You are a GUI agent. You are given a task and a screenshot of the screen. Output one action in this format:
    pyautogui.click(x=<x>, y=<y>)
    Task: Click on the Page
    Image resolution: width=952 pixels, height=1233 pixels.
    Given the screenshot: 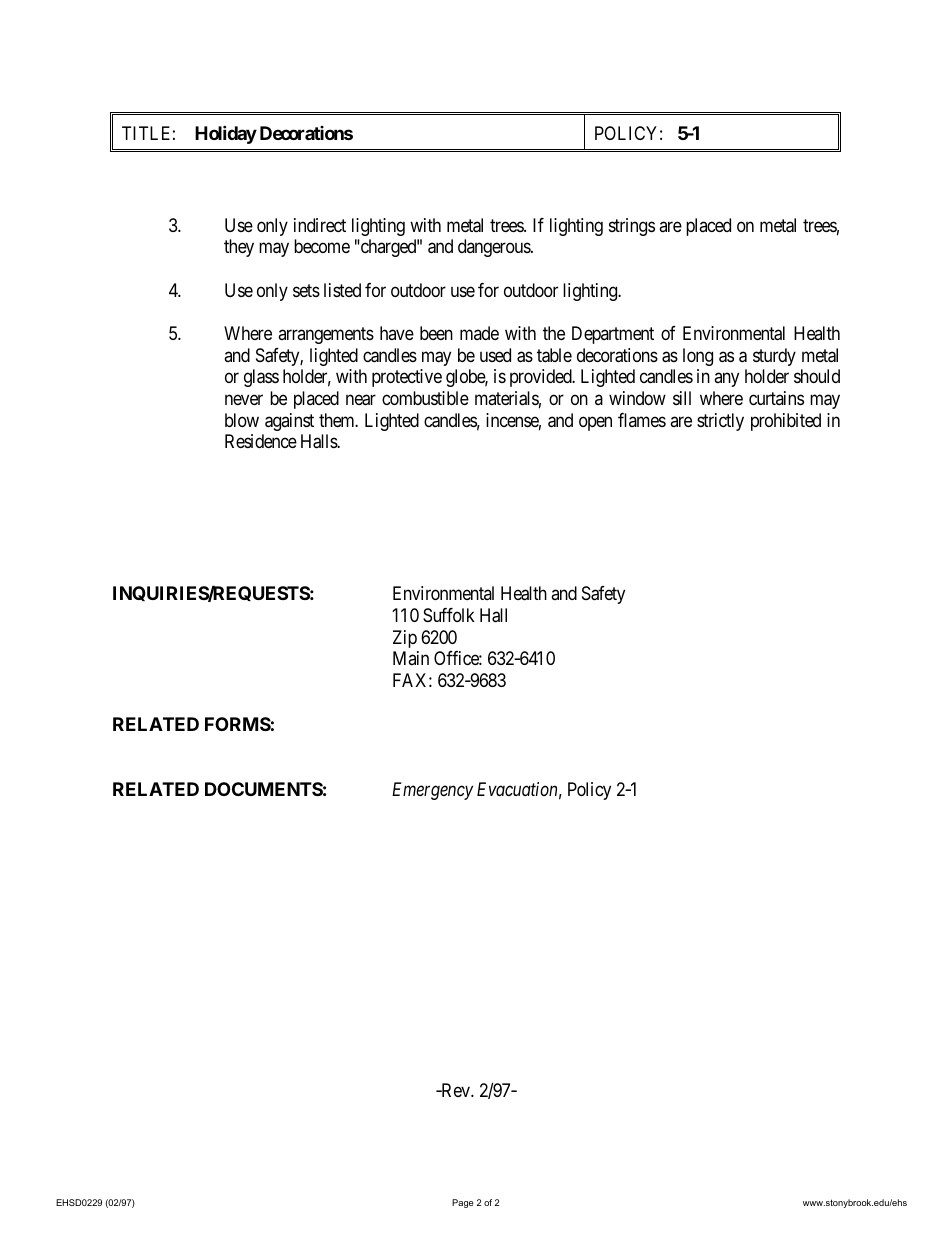 What is the action you would take?
    pyautogui.click(x=463, y=1203)
